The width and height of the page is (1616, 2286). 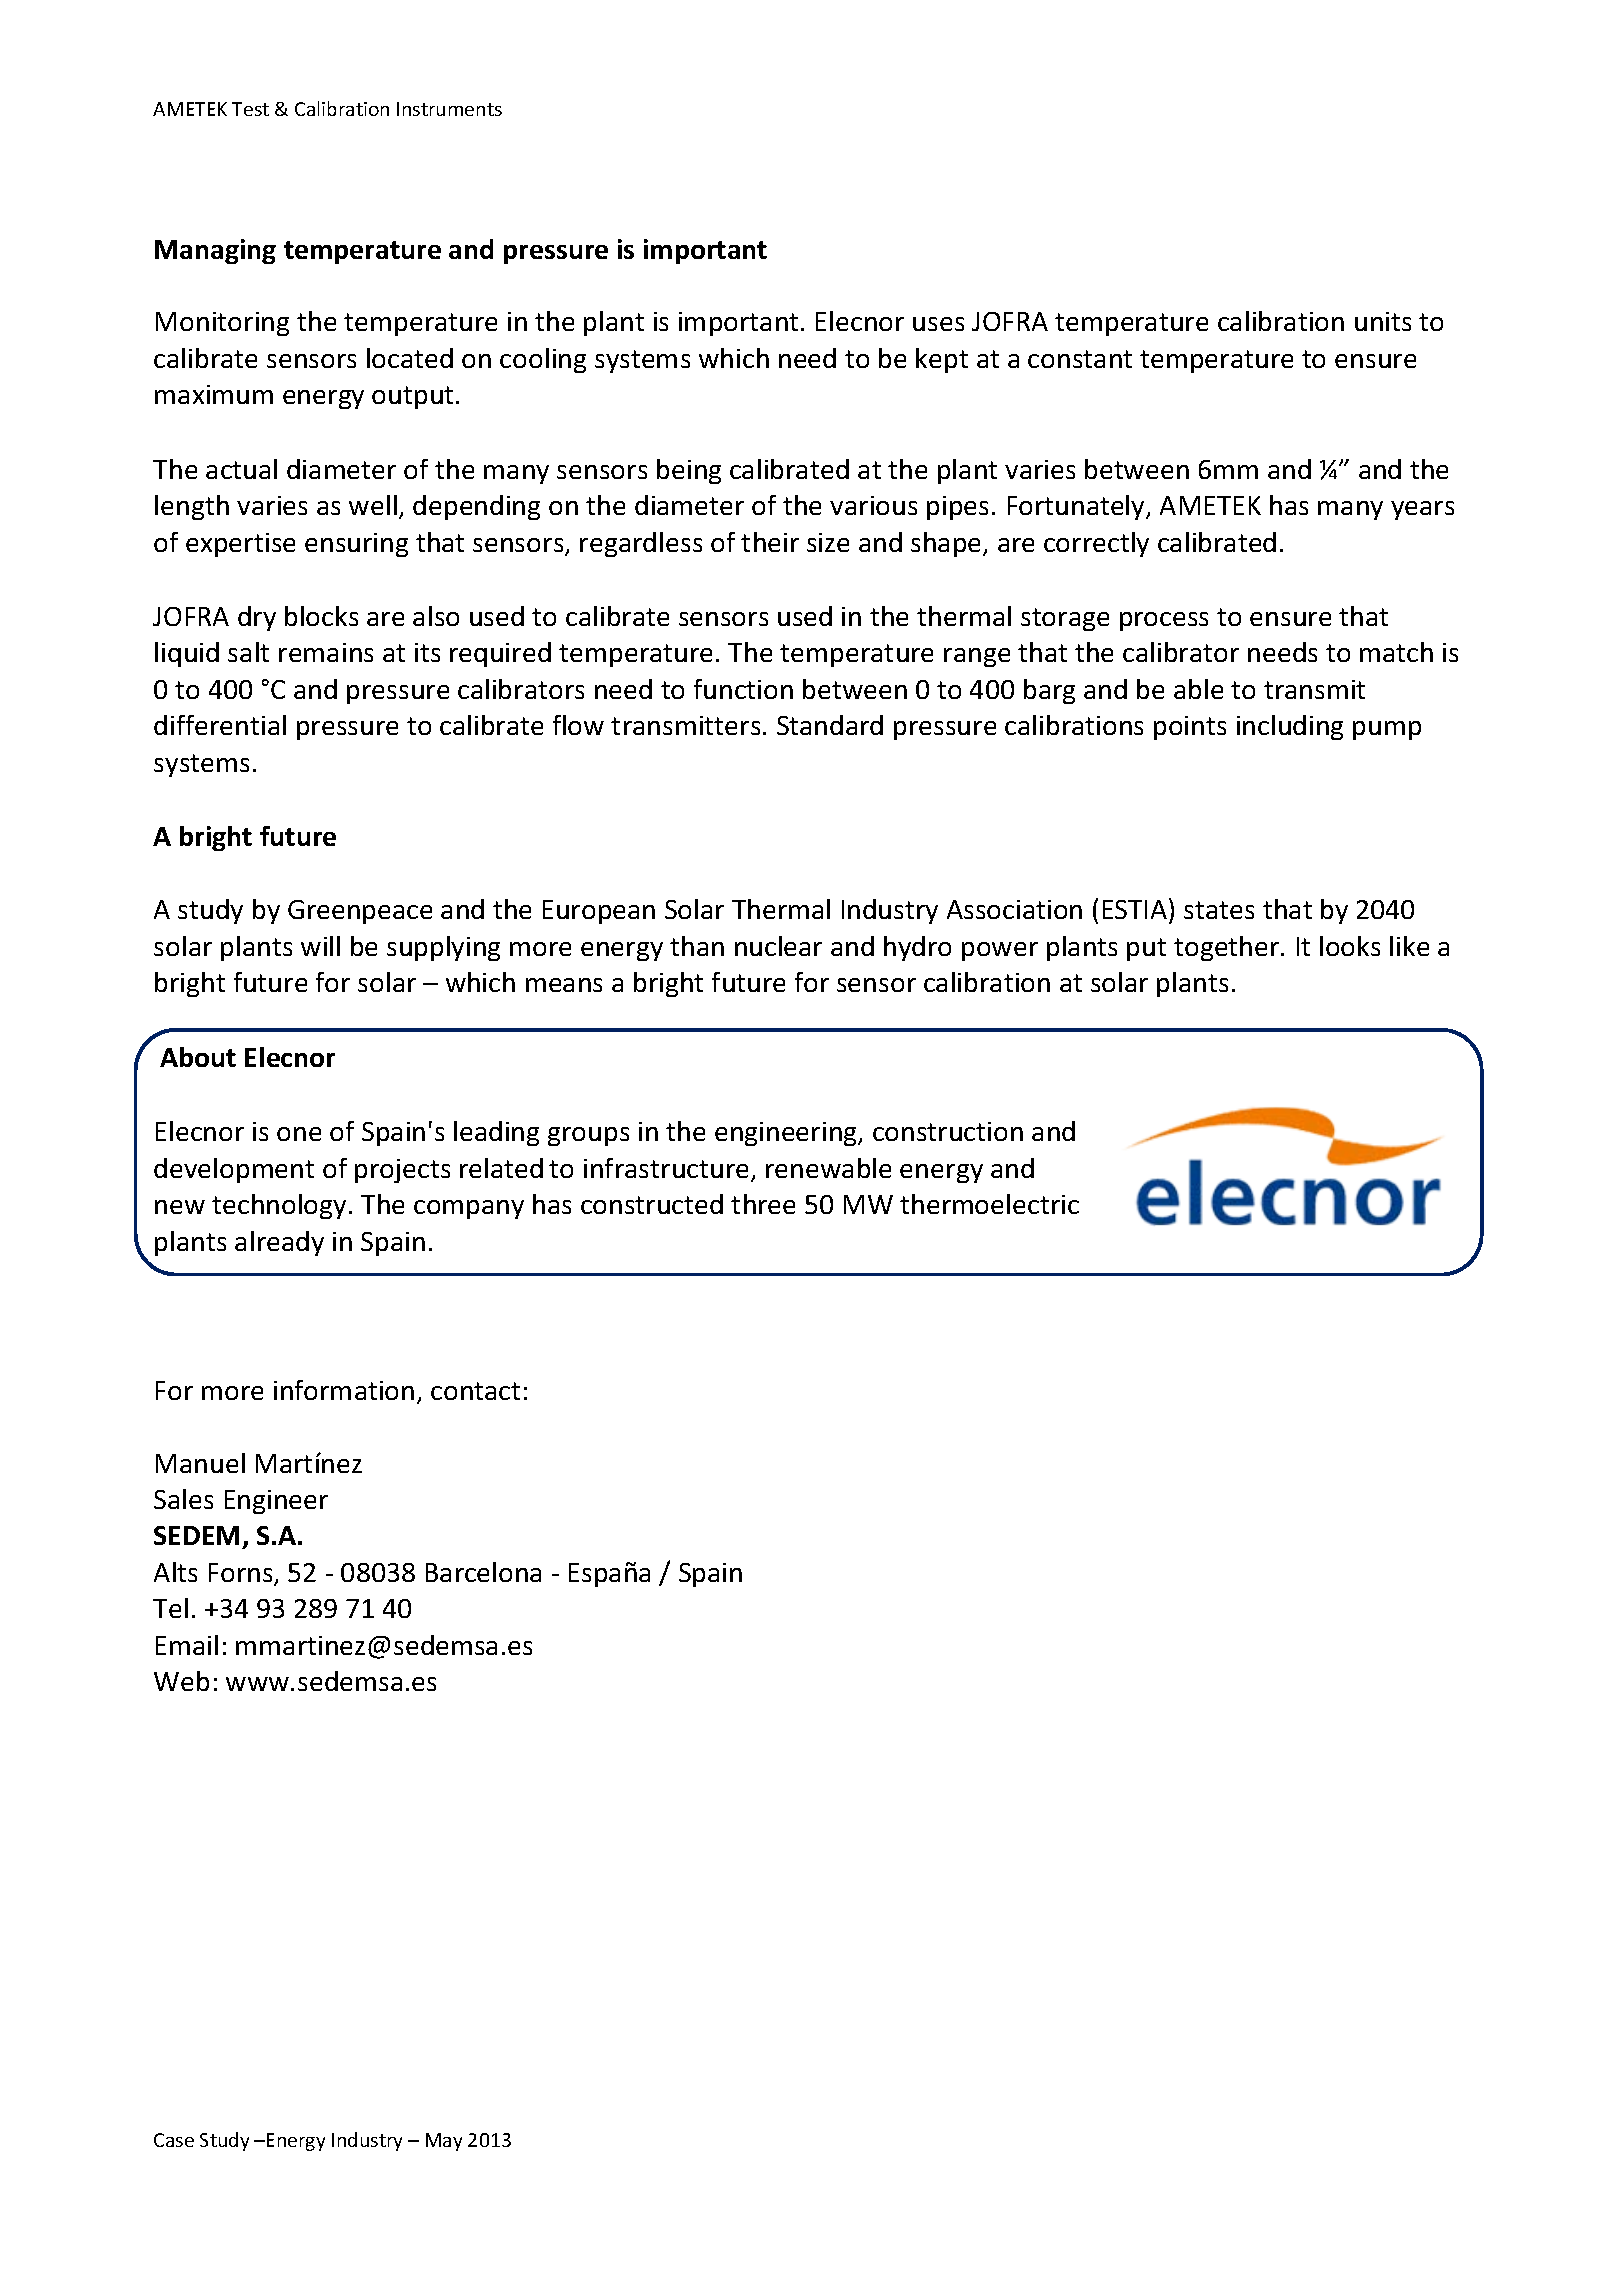 What do you see at coordinates (174, 2140) in the page?
I see `Case` at bounding box center [174, 2140].
